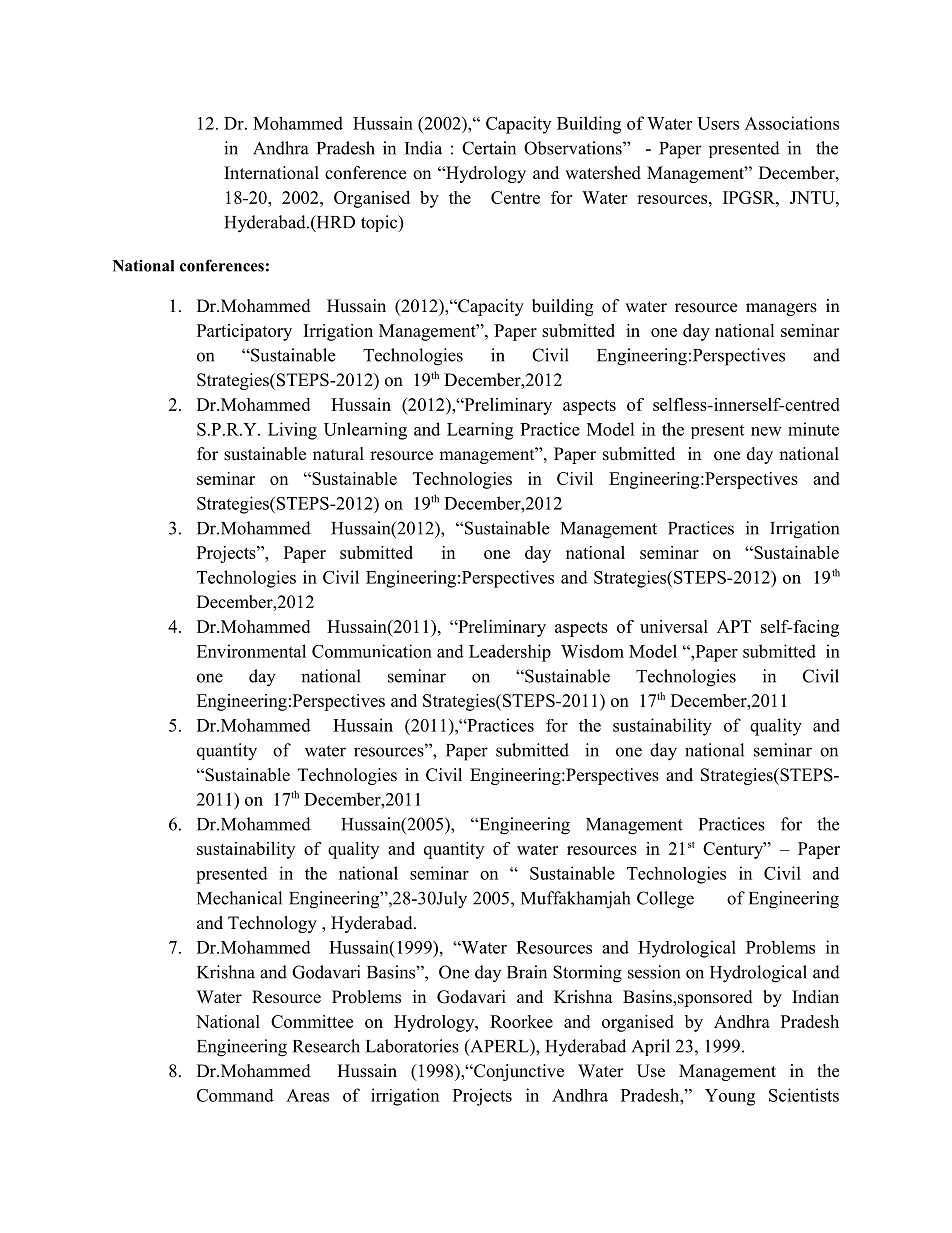  I want to click on Areas, so click(307, 1095).
